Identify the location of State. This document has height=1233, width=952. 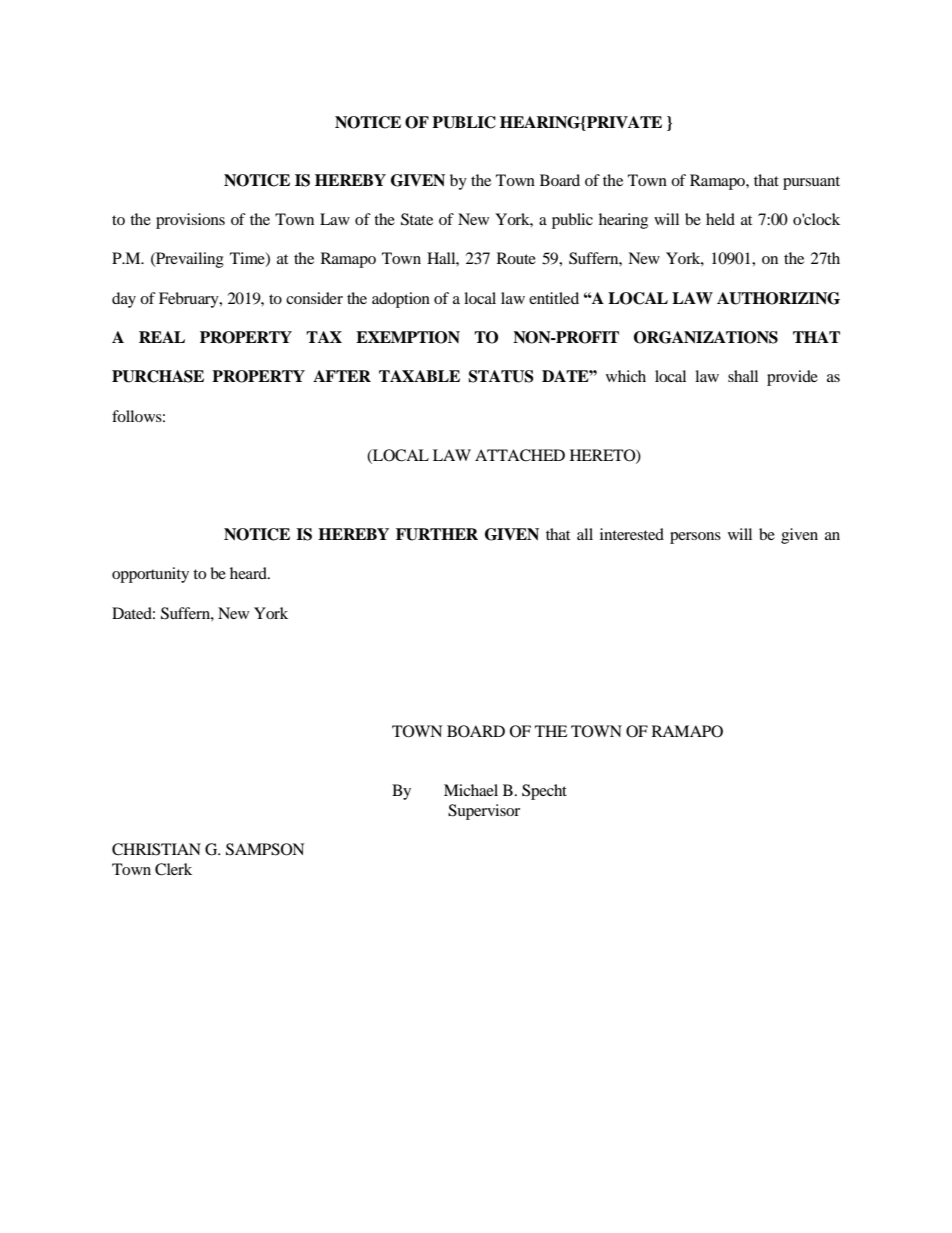
(417, 219).
